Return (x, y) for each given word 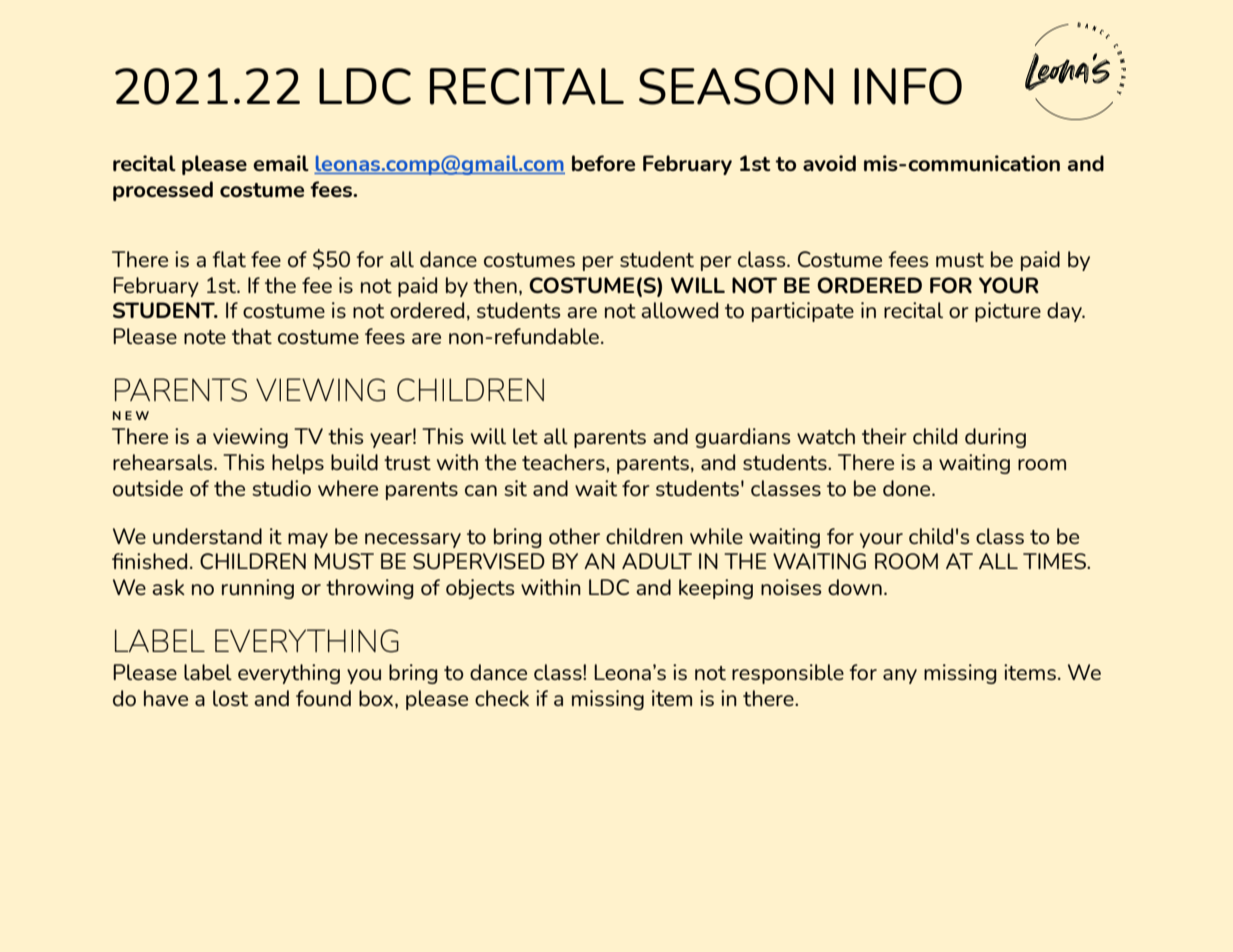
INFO (908, 86)
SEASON (736, 86)
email (281, 163)
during (995, 438)
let (525, 436)
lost (230, 698)
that (252, 336)
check (502, 698)
